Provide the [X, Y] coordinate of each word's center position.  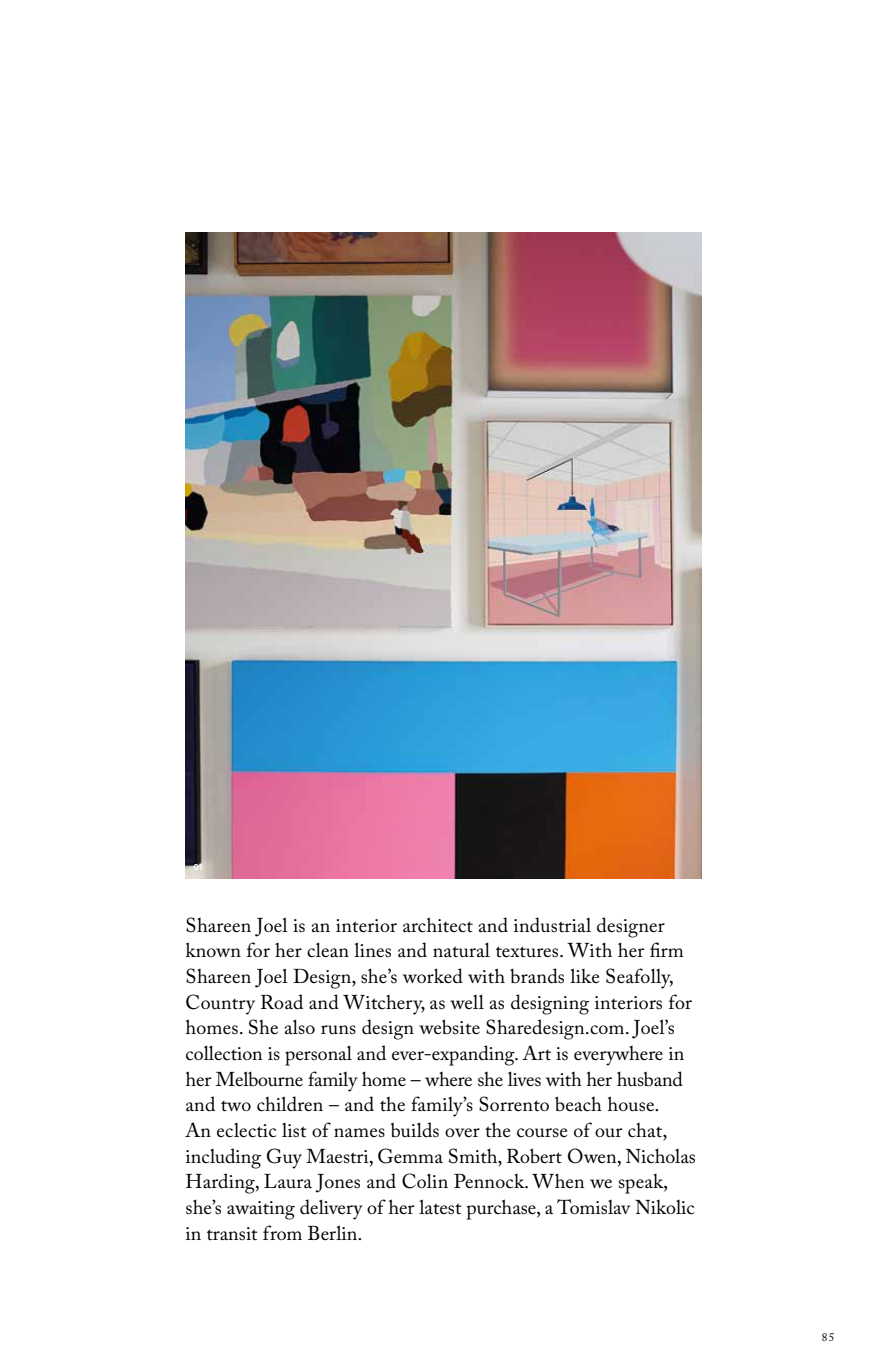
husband [650, 1079]
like [584, 975]
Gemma [410, 1156]
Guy [284, 1158]
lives [524, 1079]
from [282, 1232]
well [467, 1001]
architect [438, 925]
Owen [593, 1156]
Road [282, 1002]
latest [440, 1207]
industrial [552, 925]
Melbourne [259, 1079]
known [213, 949]
